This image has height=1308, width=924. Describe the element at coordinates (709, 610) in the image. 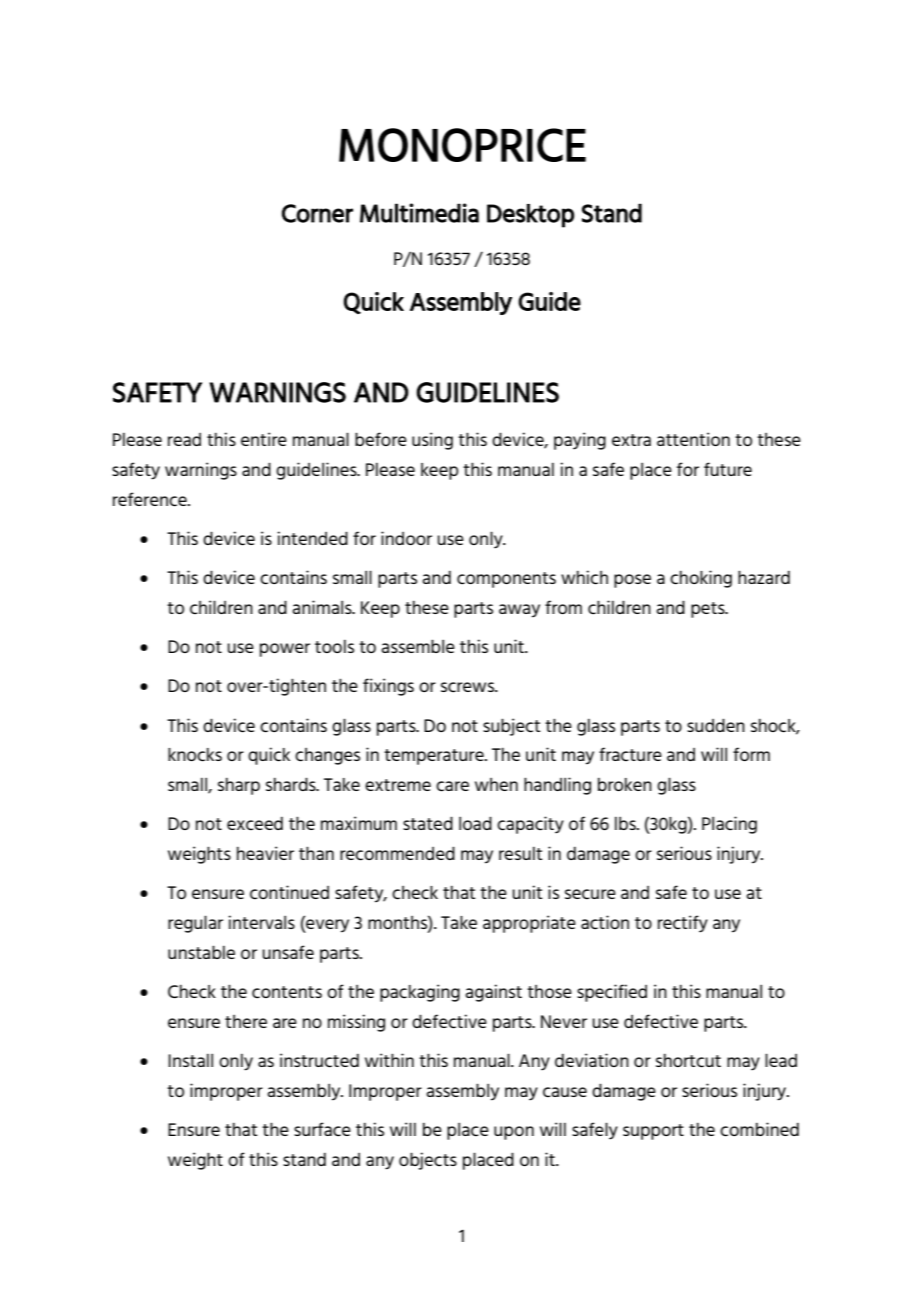

I see `pets` at that location.
